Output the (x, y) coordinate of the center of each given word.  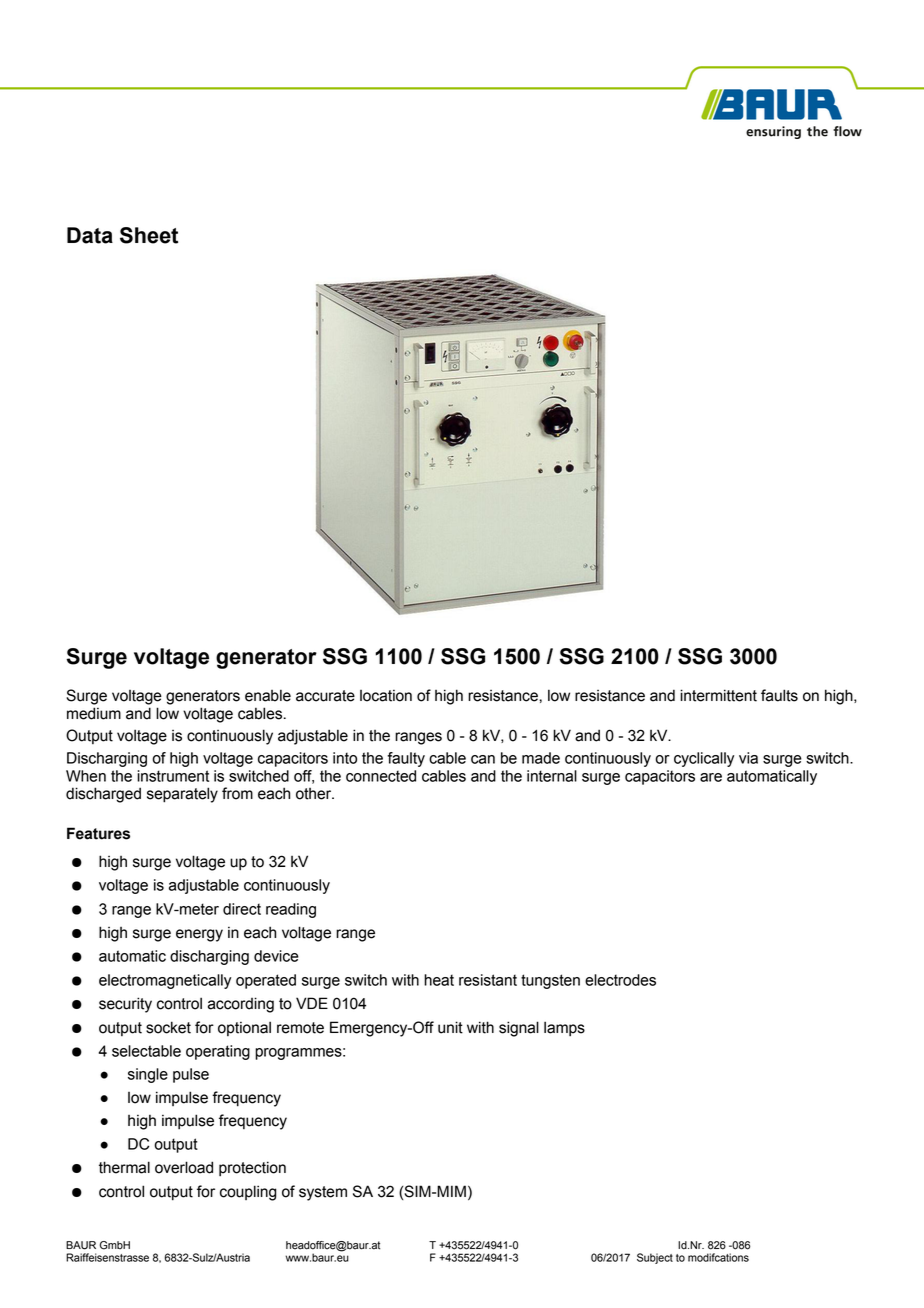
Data (90, 235)
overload (184, 1167)
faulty (406, 759)
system (323, 1193)
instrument (173, 776)
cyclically (704, 759)
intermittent (718, 695)
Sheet (149, 235)
